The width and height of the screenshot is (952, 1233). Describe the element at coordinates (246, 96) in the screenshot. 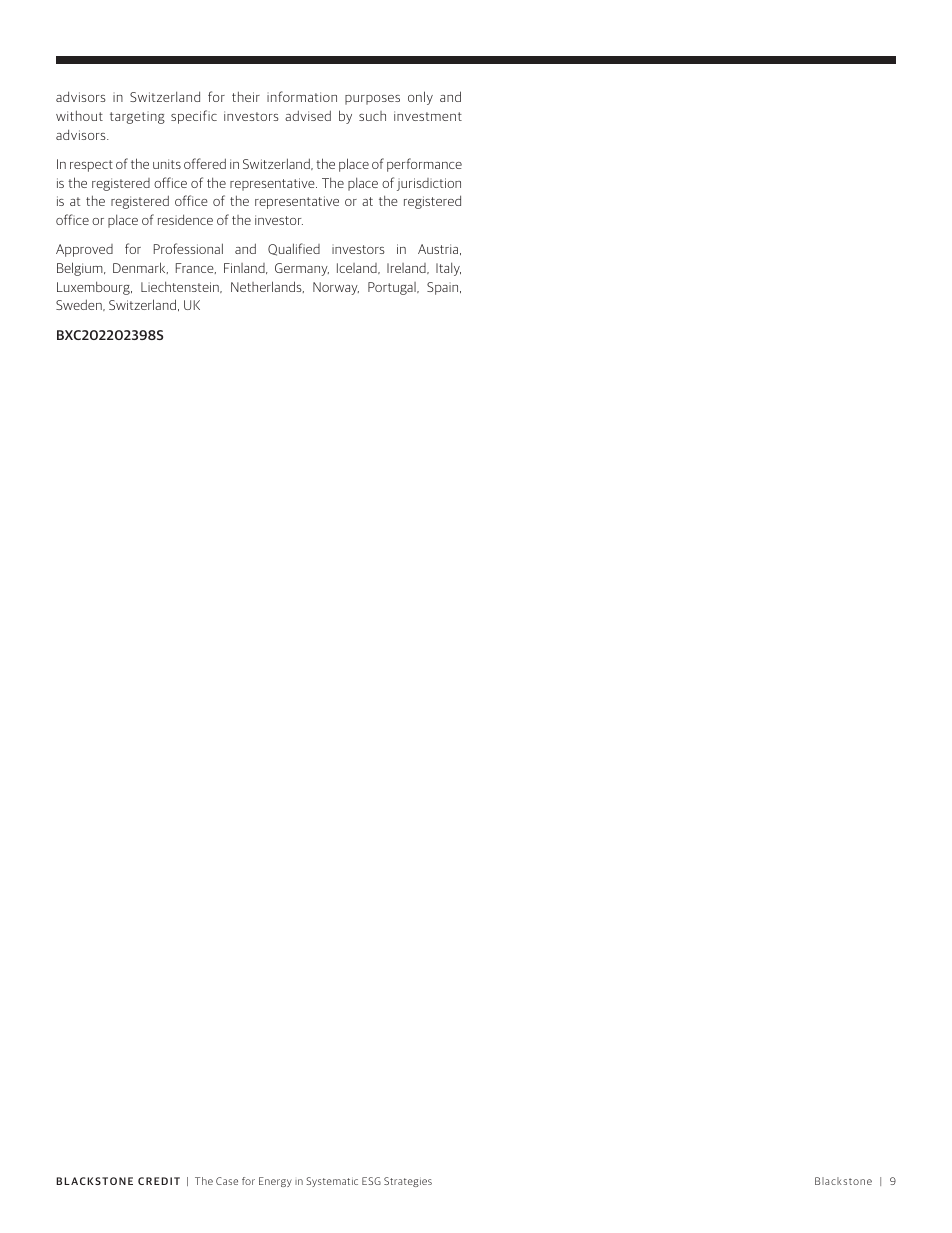

I see `their` at that location.
